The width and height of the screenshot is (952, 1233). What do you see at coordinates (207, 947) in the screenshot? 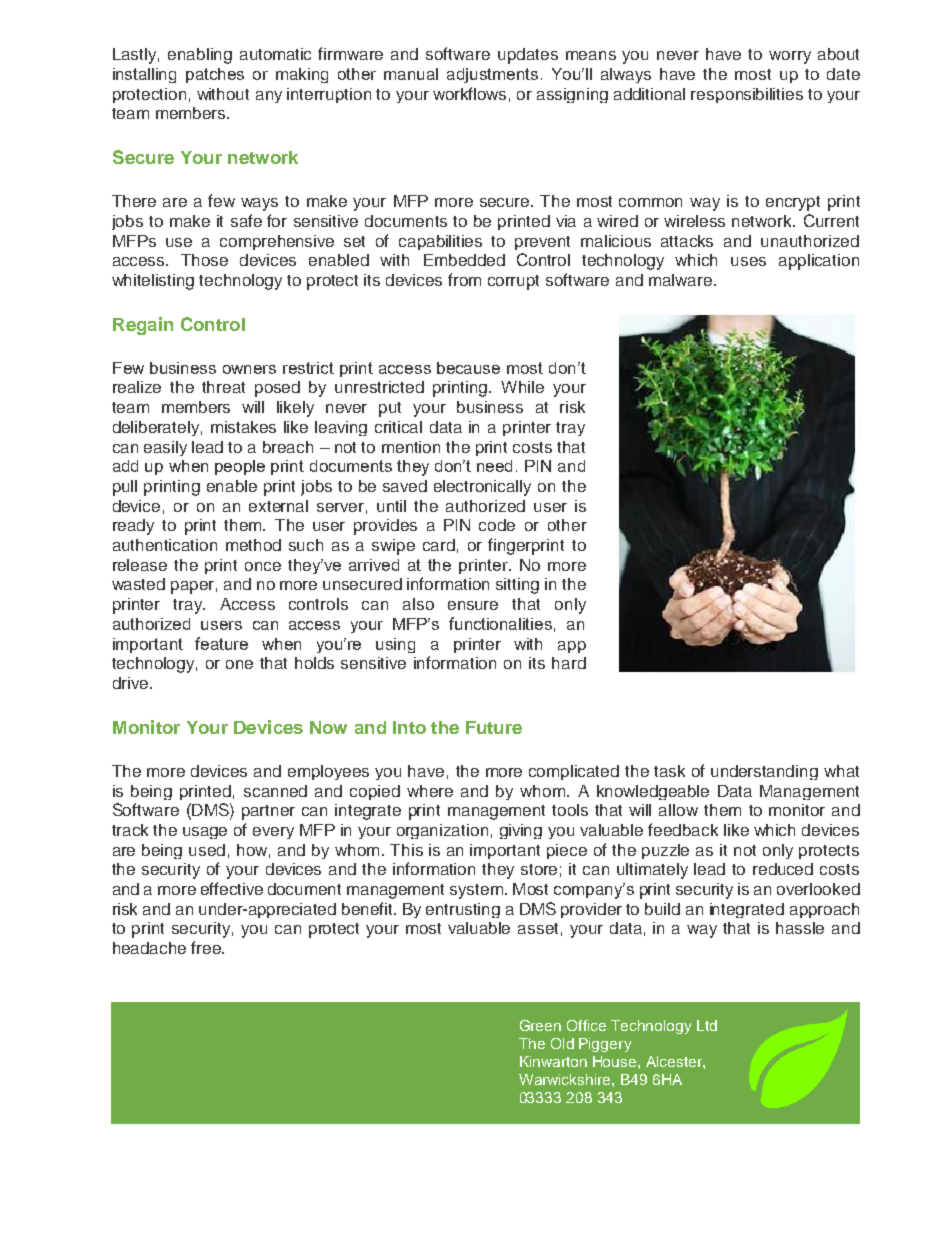
I see `free` at bounding box center [207, 947].
